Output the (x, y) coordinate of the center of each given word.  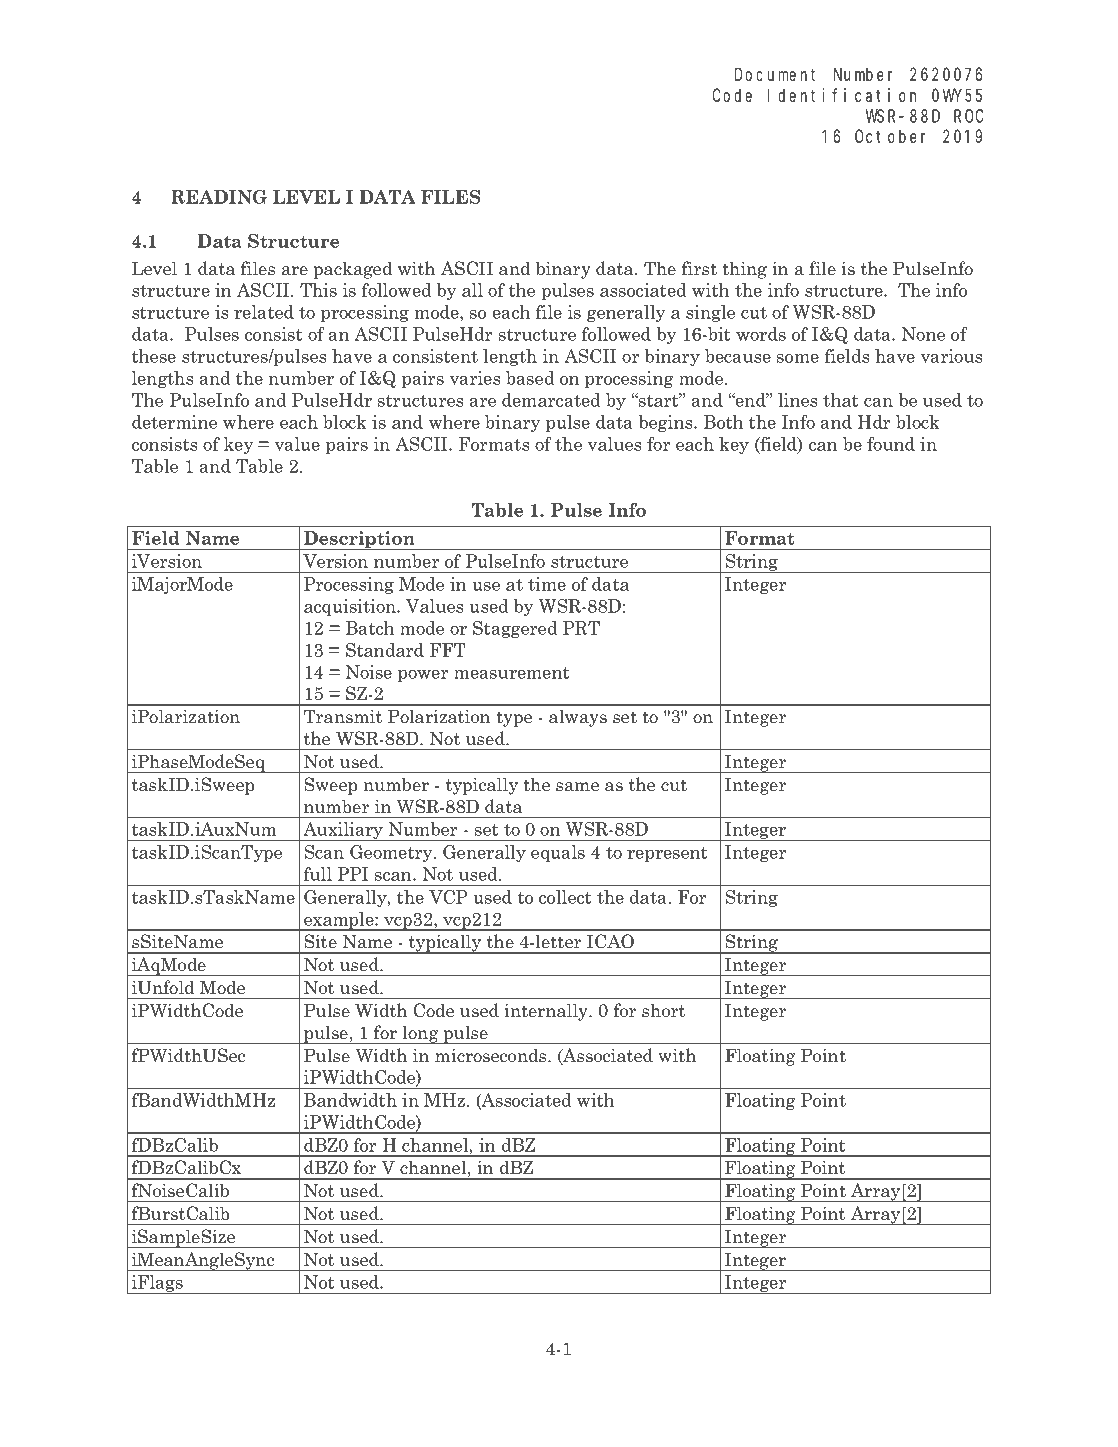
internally (547, 1012)
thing (744, 270)
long (420, 1034)
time (547, 584)
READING (219, 197)
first (699, 268)
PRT (581, 628)
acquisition (351, 607)
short (663, 1010)
